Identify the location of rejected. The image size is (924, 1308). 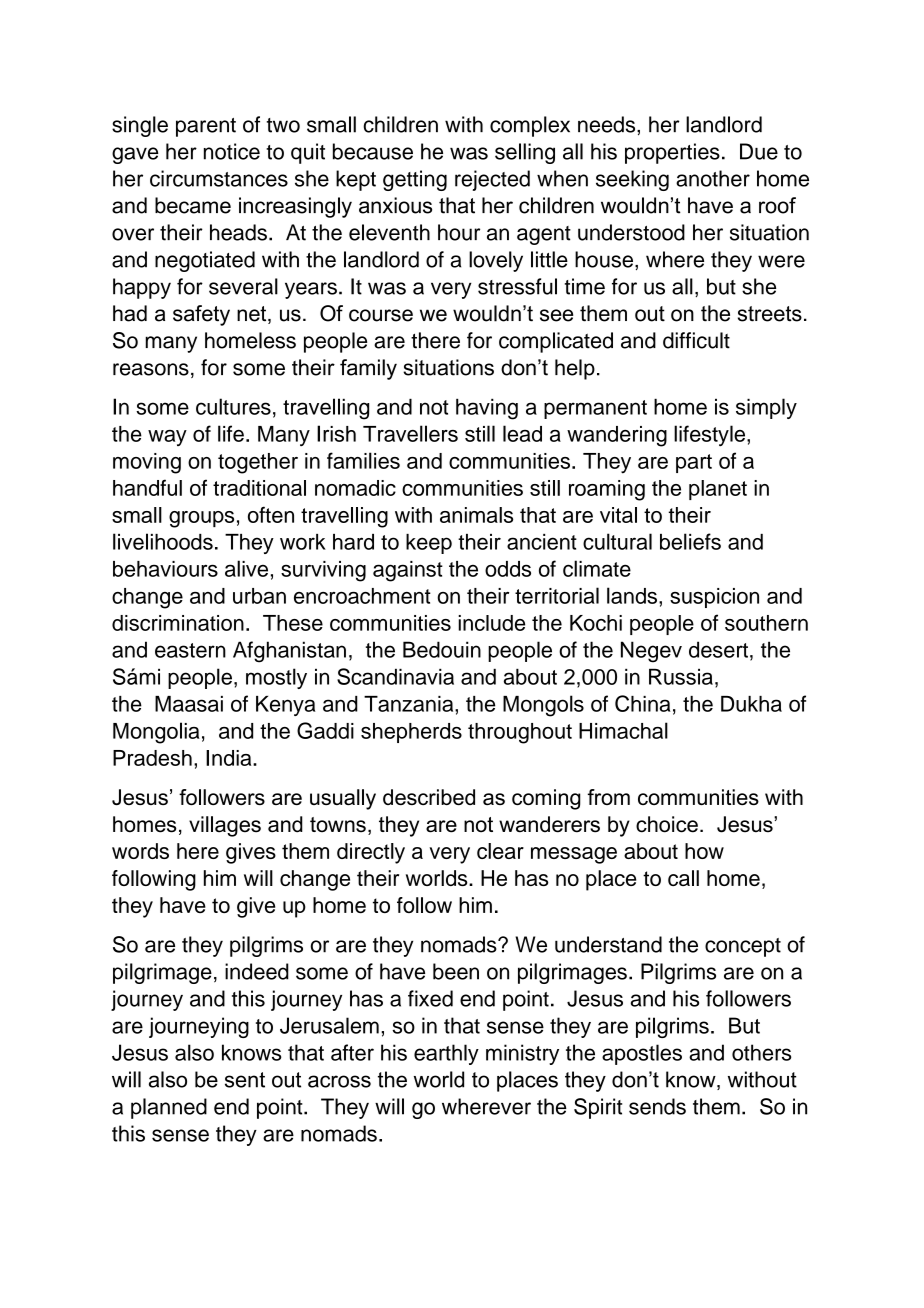
(492, 180).
